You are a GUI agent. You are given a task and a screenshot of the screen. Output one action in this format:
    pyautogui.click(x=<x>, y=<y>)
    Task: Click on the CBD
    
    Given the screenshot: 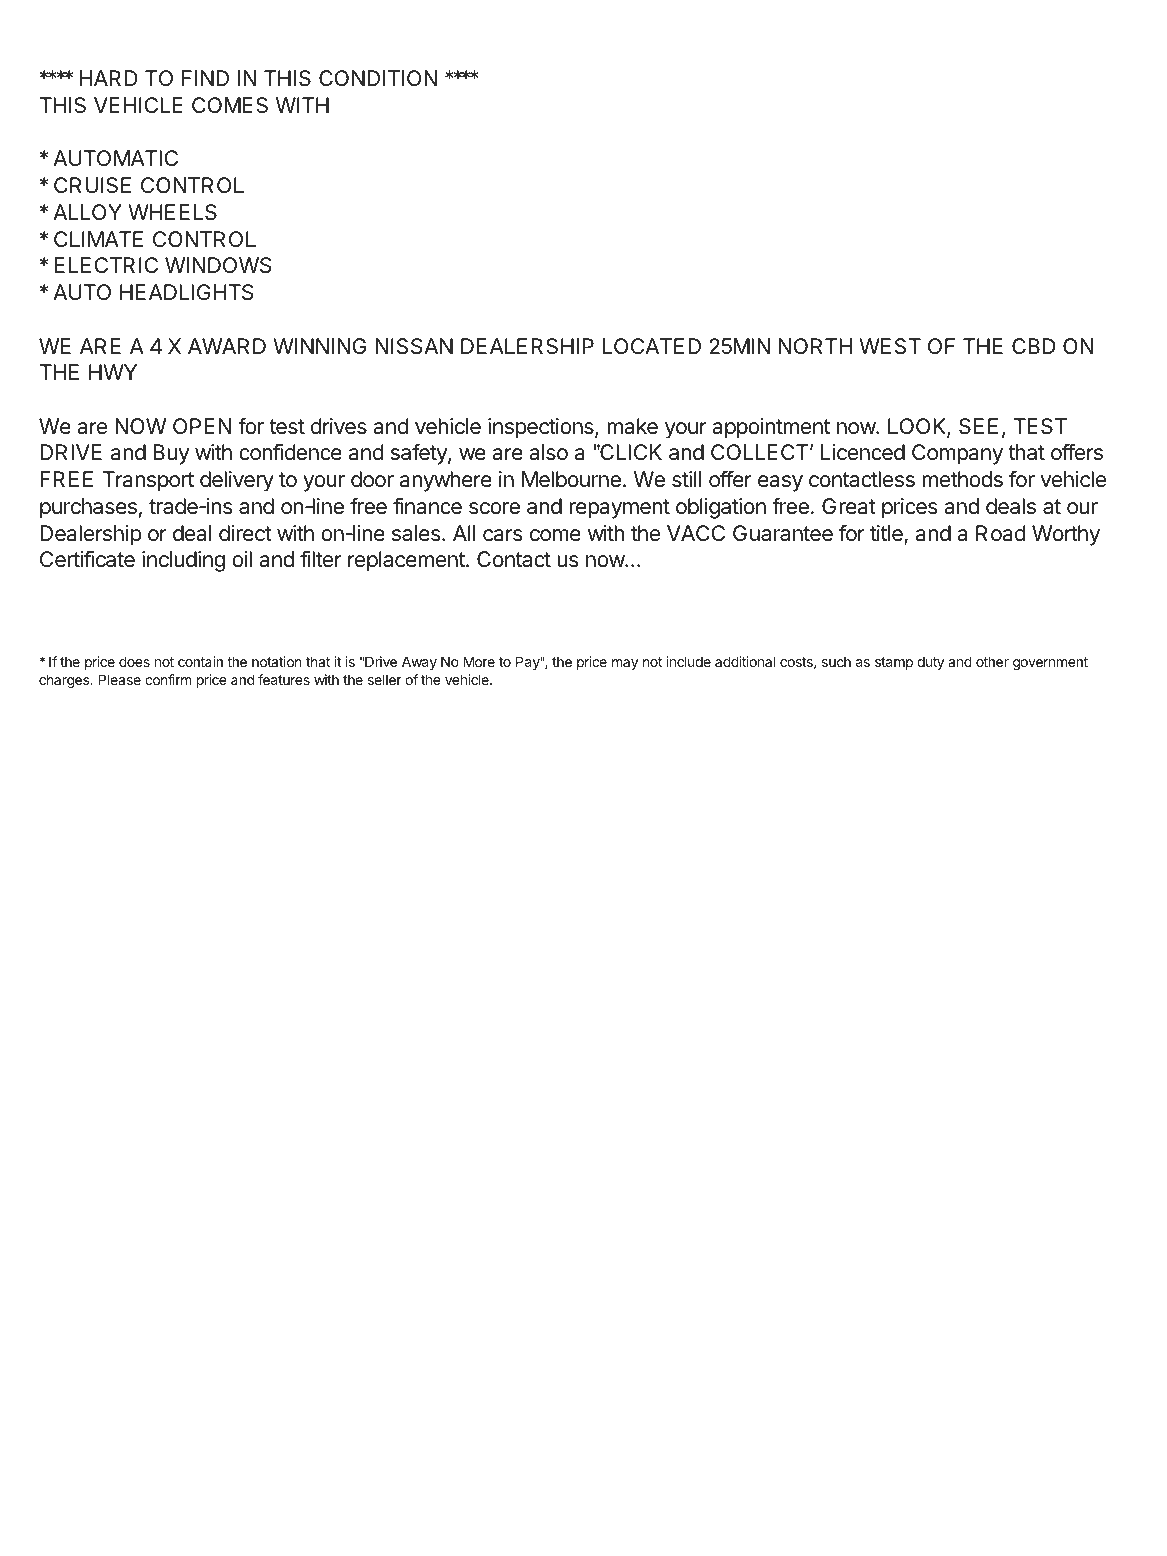 What is the action you would take?
    pyautogui.click(x=1033, y=346)
